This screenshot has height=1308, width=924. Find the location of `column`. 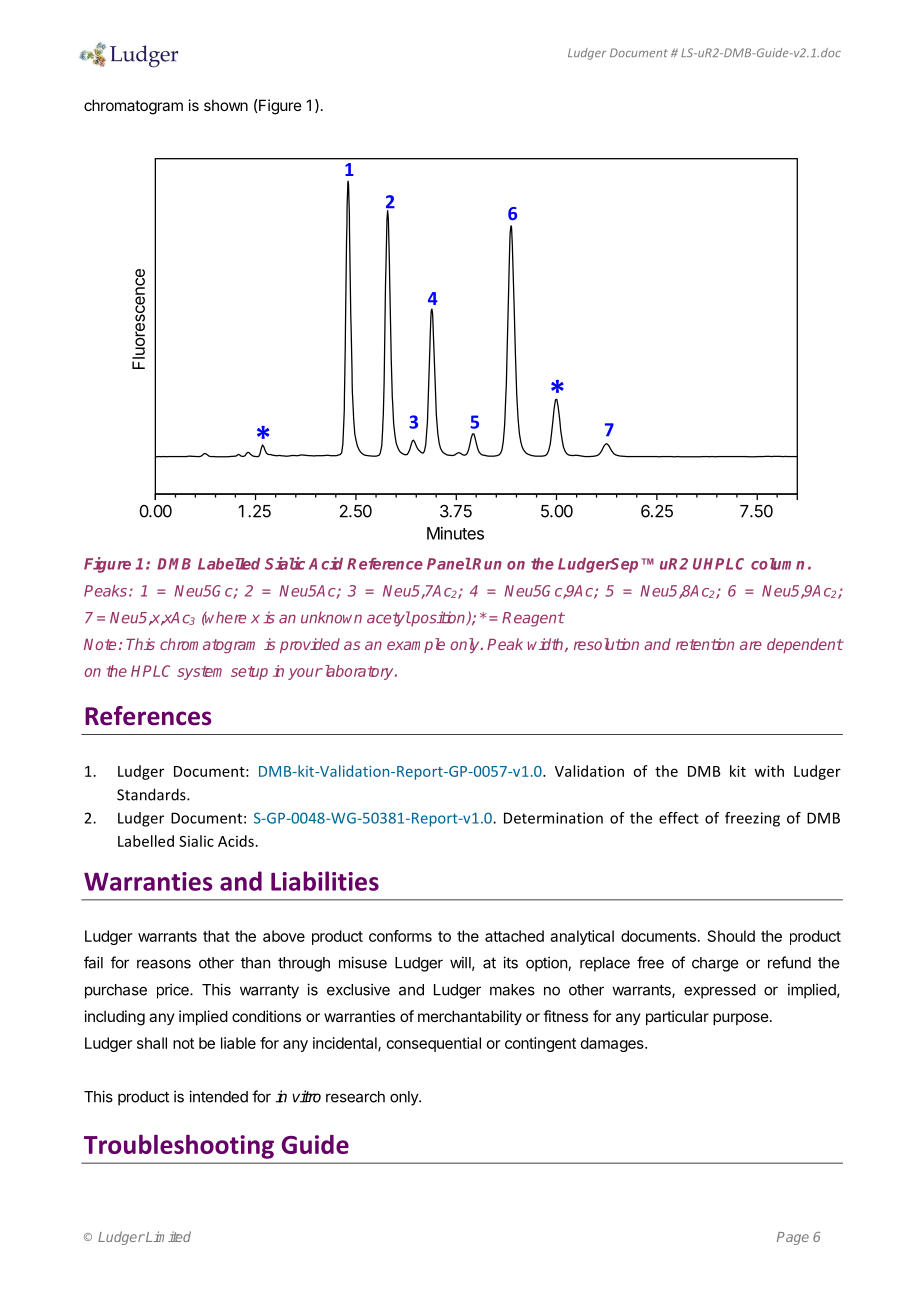

column is located at coordinates (777, 564).
